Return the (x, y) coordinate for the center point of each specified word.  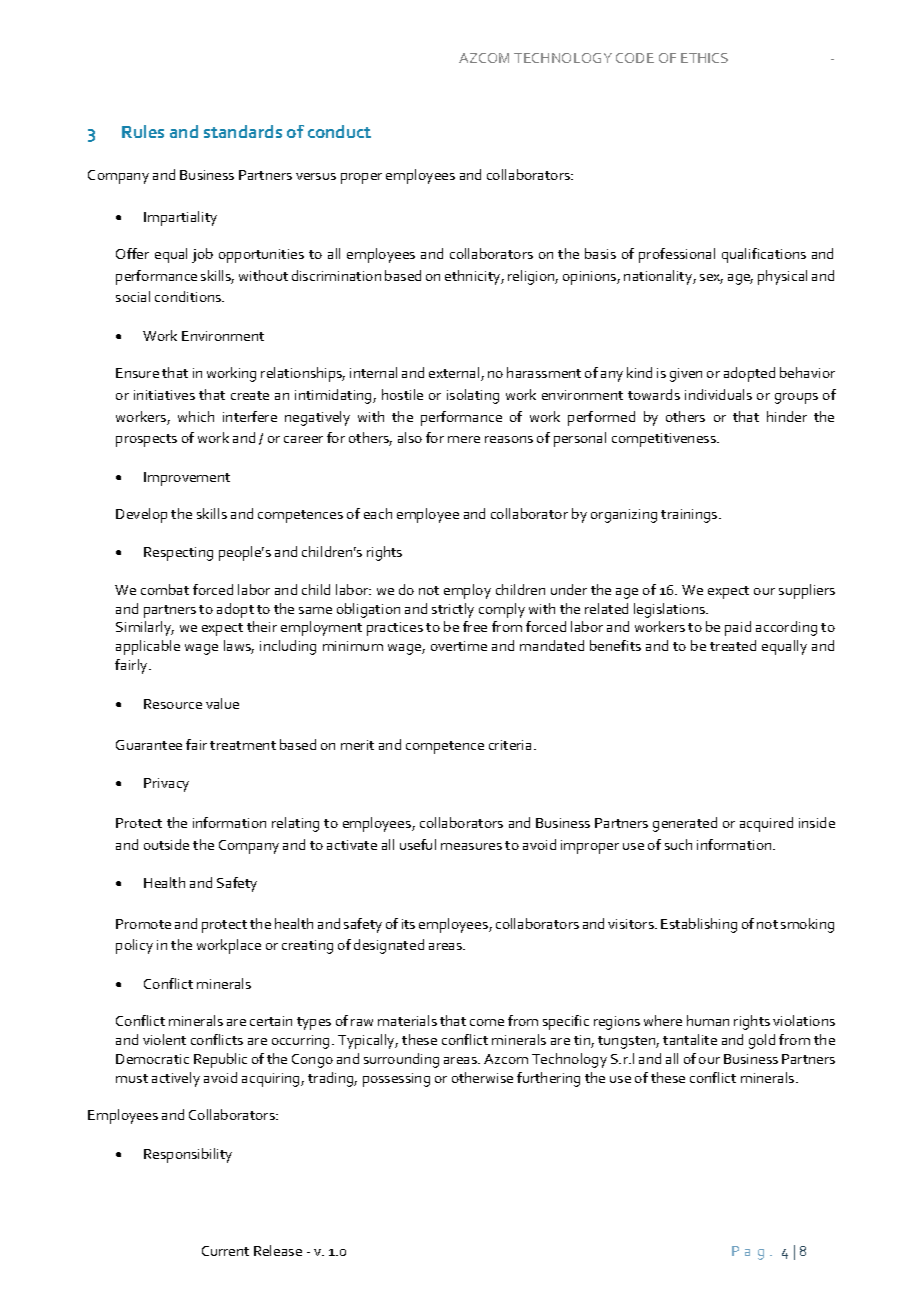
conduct (339, 131)
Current (225, 1251)
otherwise (482, 1077)
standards (243, 131)
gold (762, 1041)
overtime (459, 646)
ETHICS (704, 58)
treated (733, 645)
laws (239, 647)
